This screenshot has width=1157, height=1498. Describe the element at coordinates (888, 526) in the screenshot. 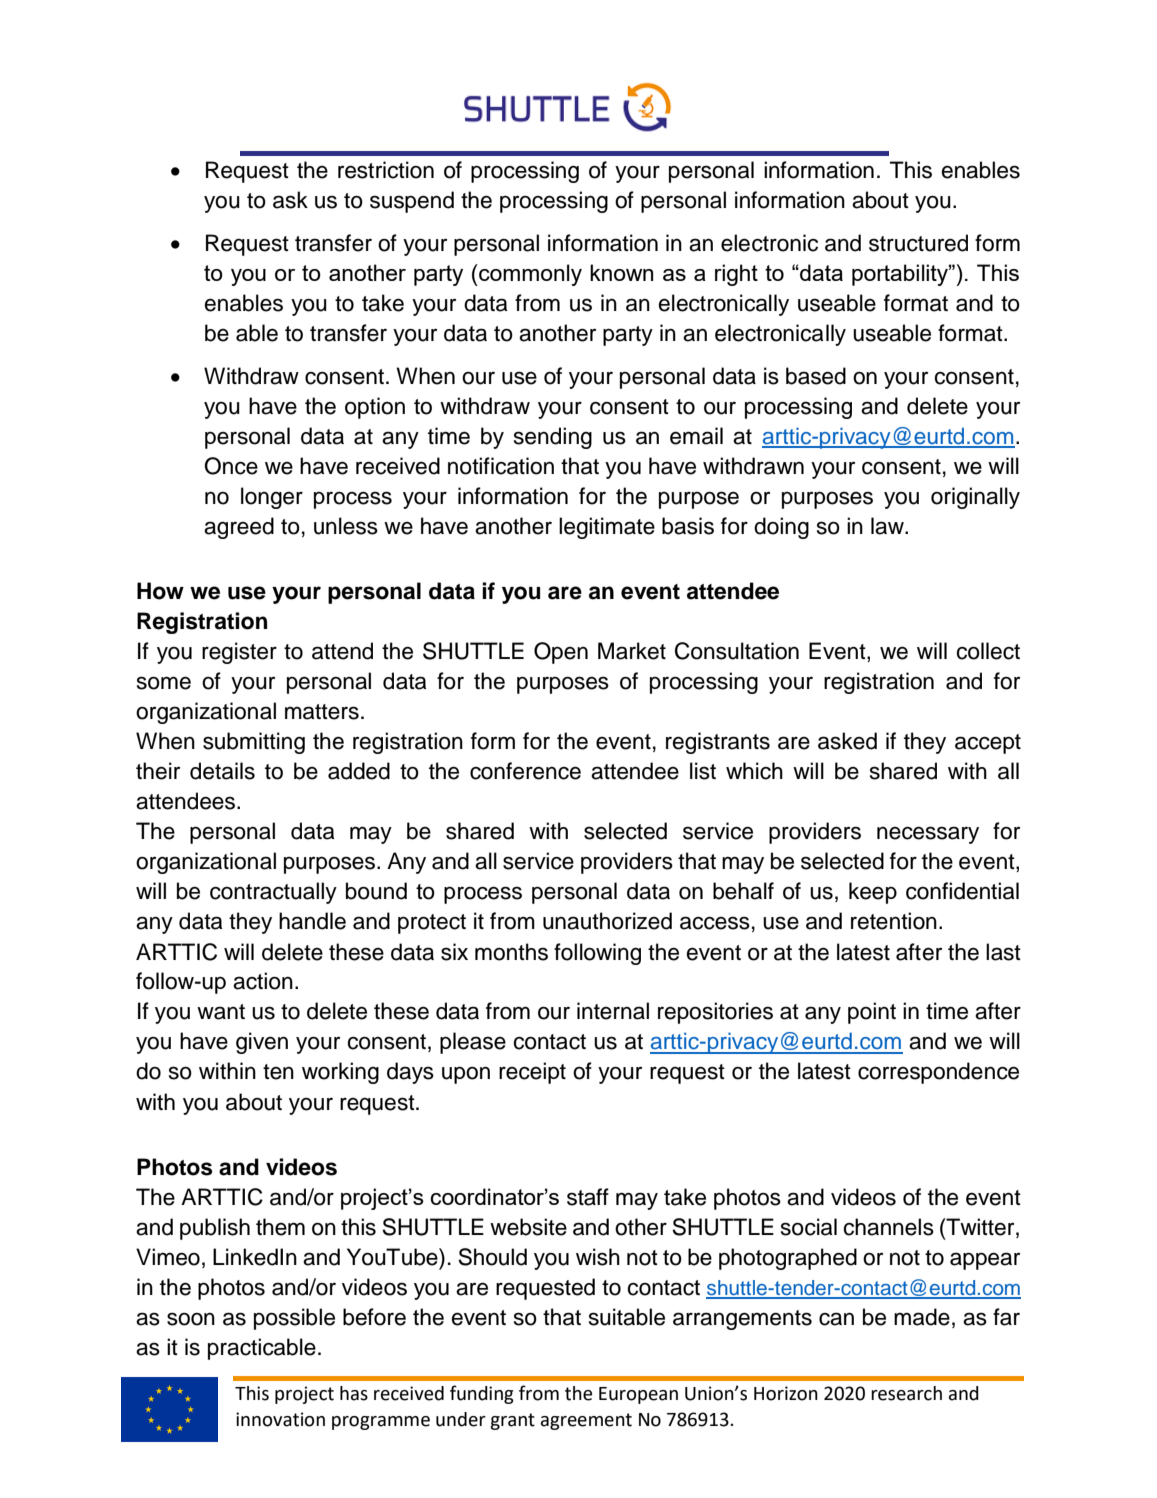

I see `law` at that location.
